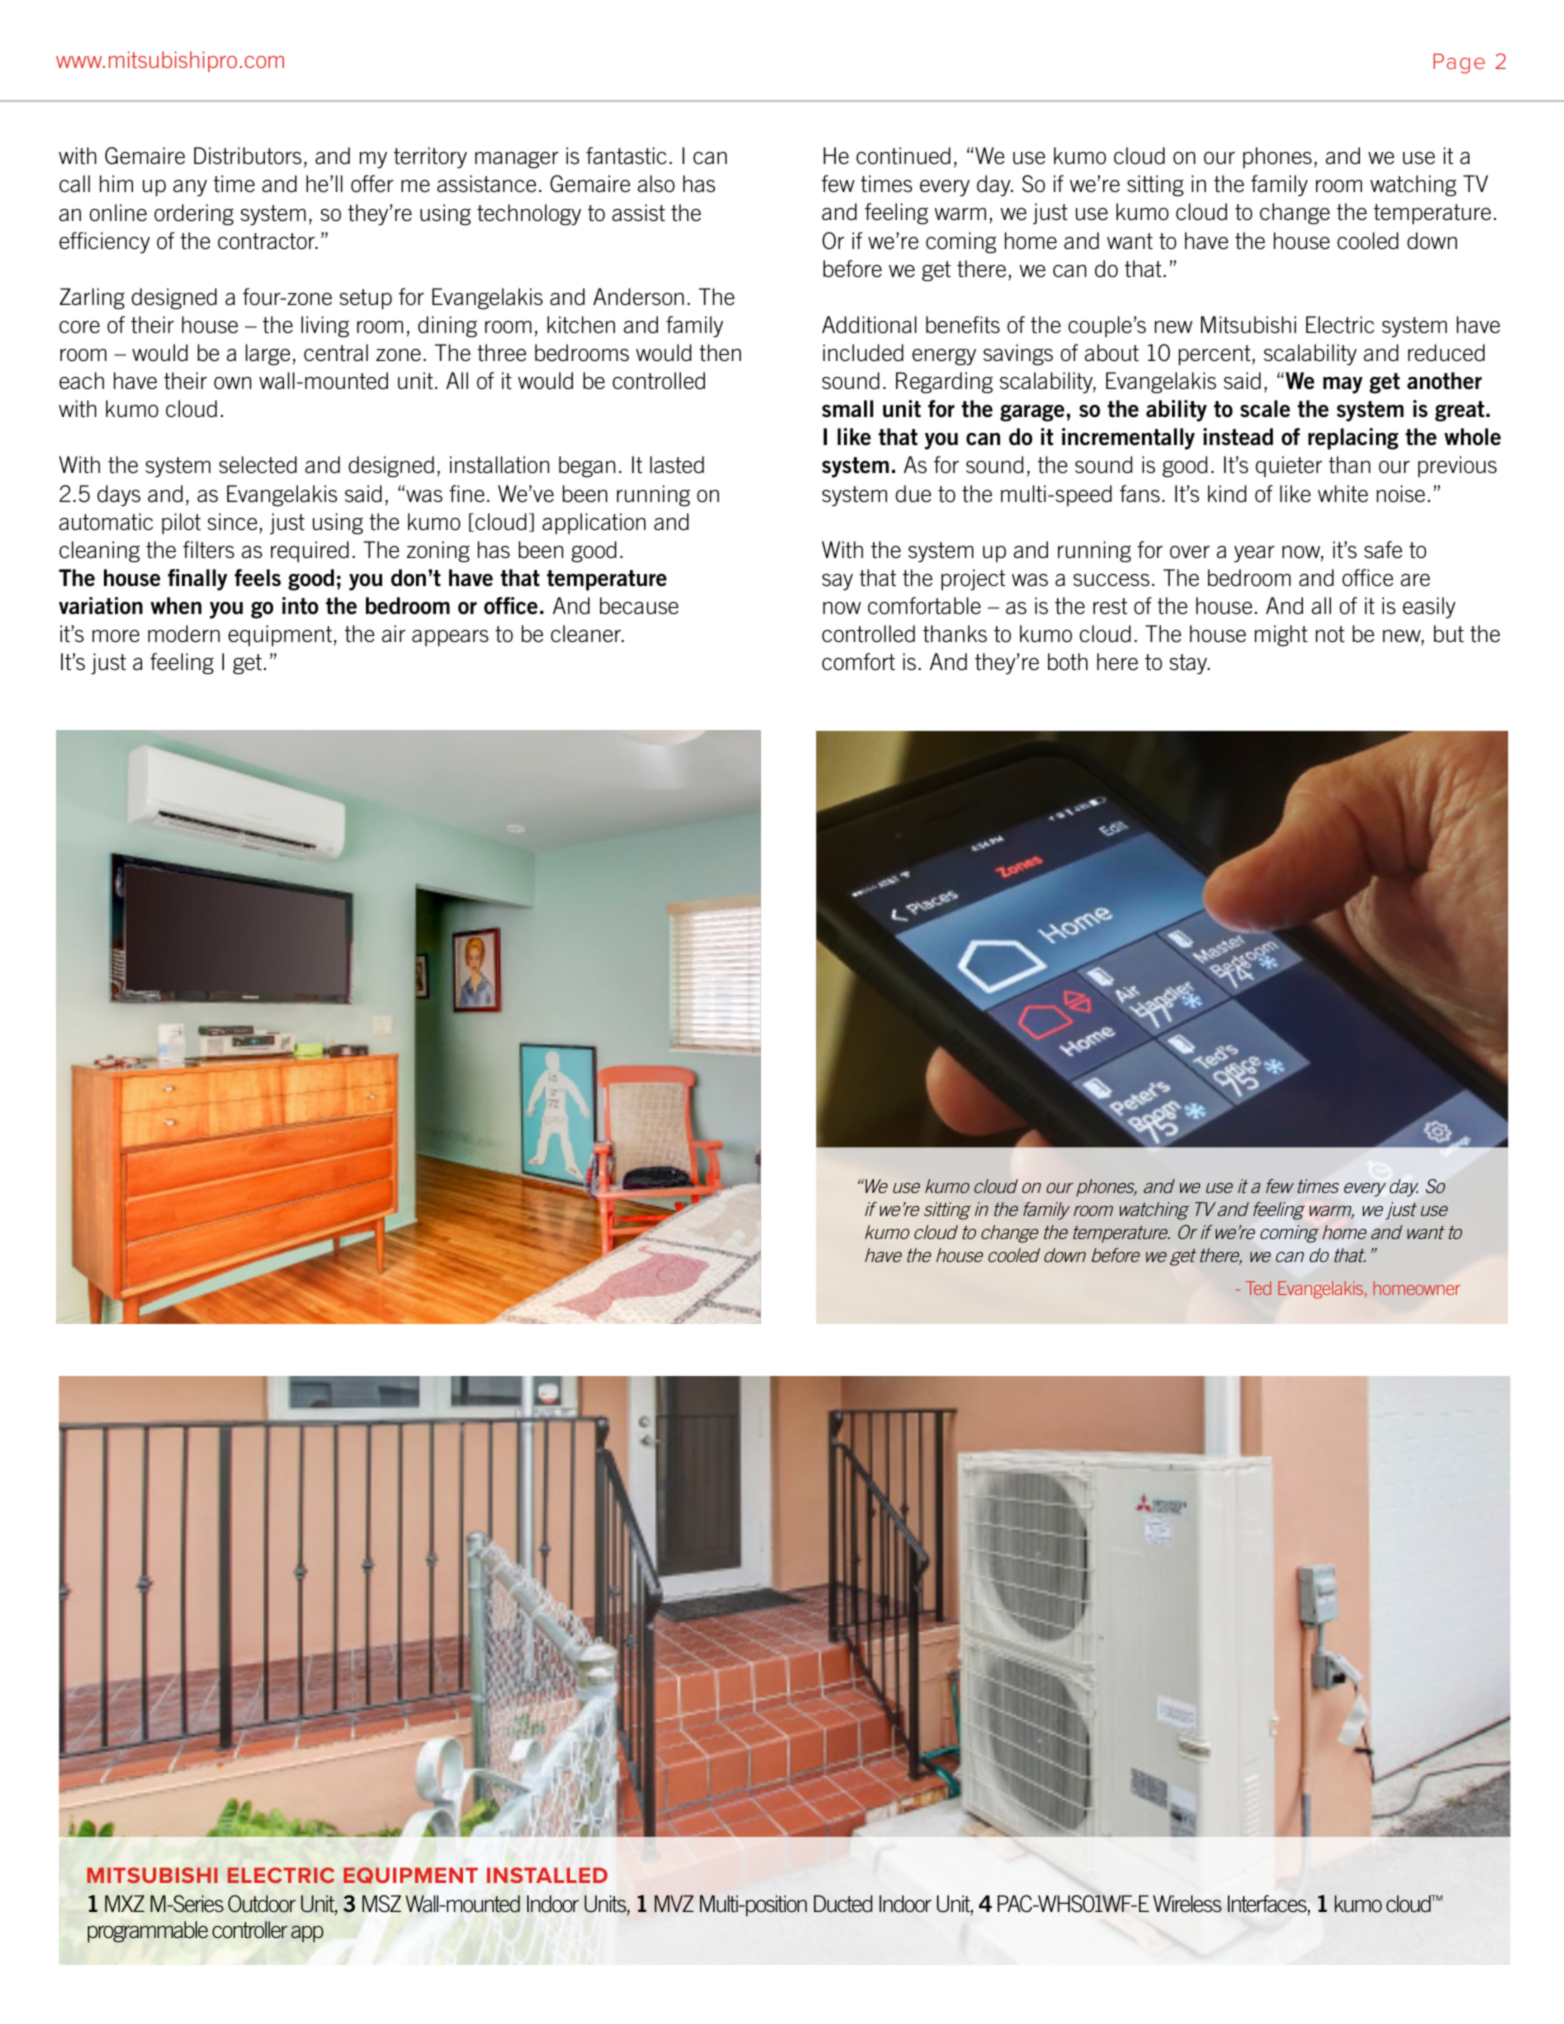 This screenshot has height=2024, width=1564. What do you see at coordinates (1459, 63) in the screenshot?
I see `Page` at bounding box center [1459, 63].
